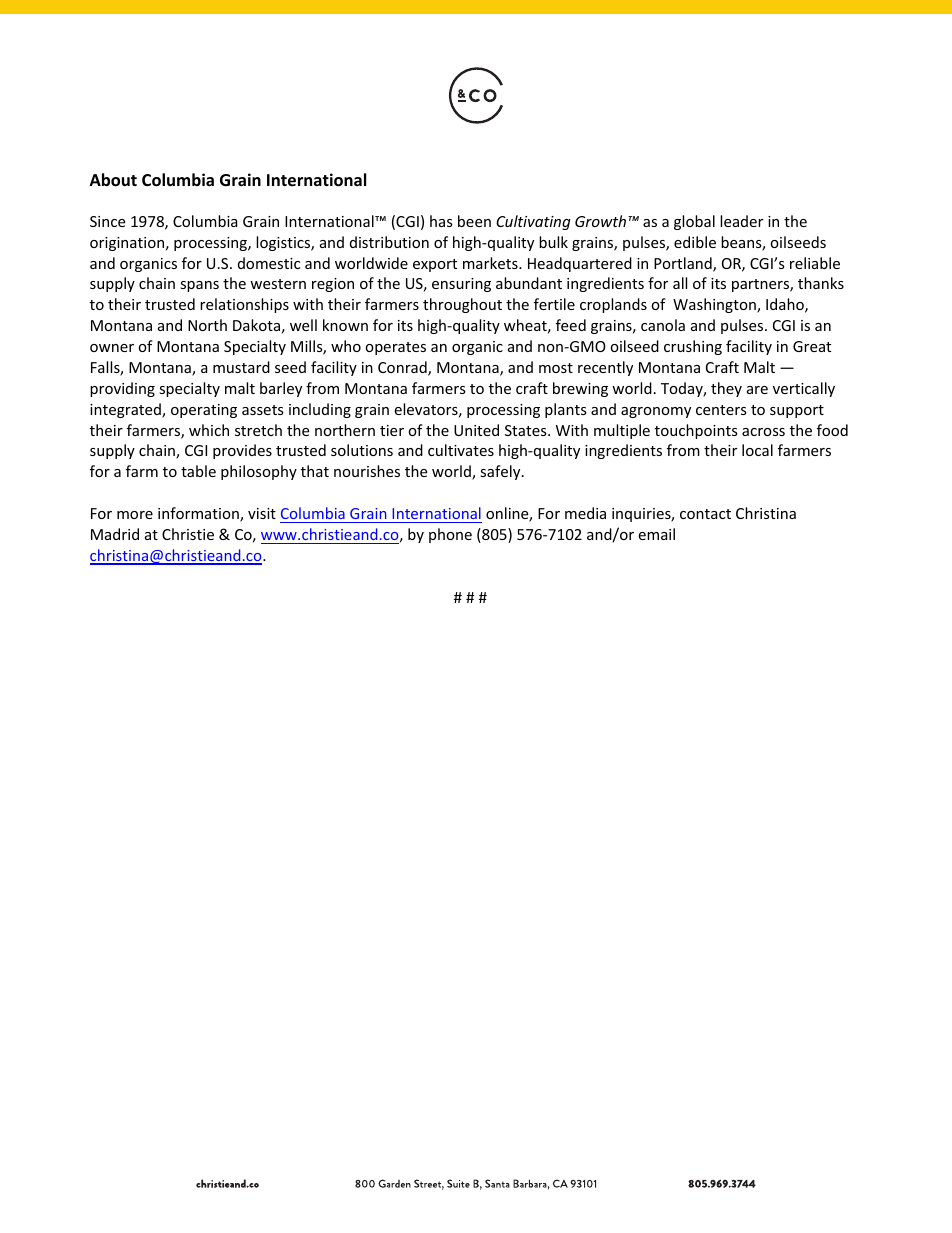 This page has height=1233, width=952. Describe the element at coordinates (113, 180) in the page. I see `About` at that location.
